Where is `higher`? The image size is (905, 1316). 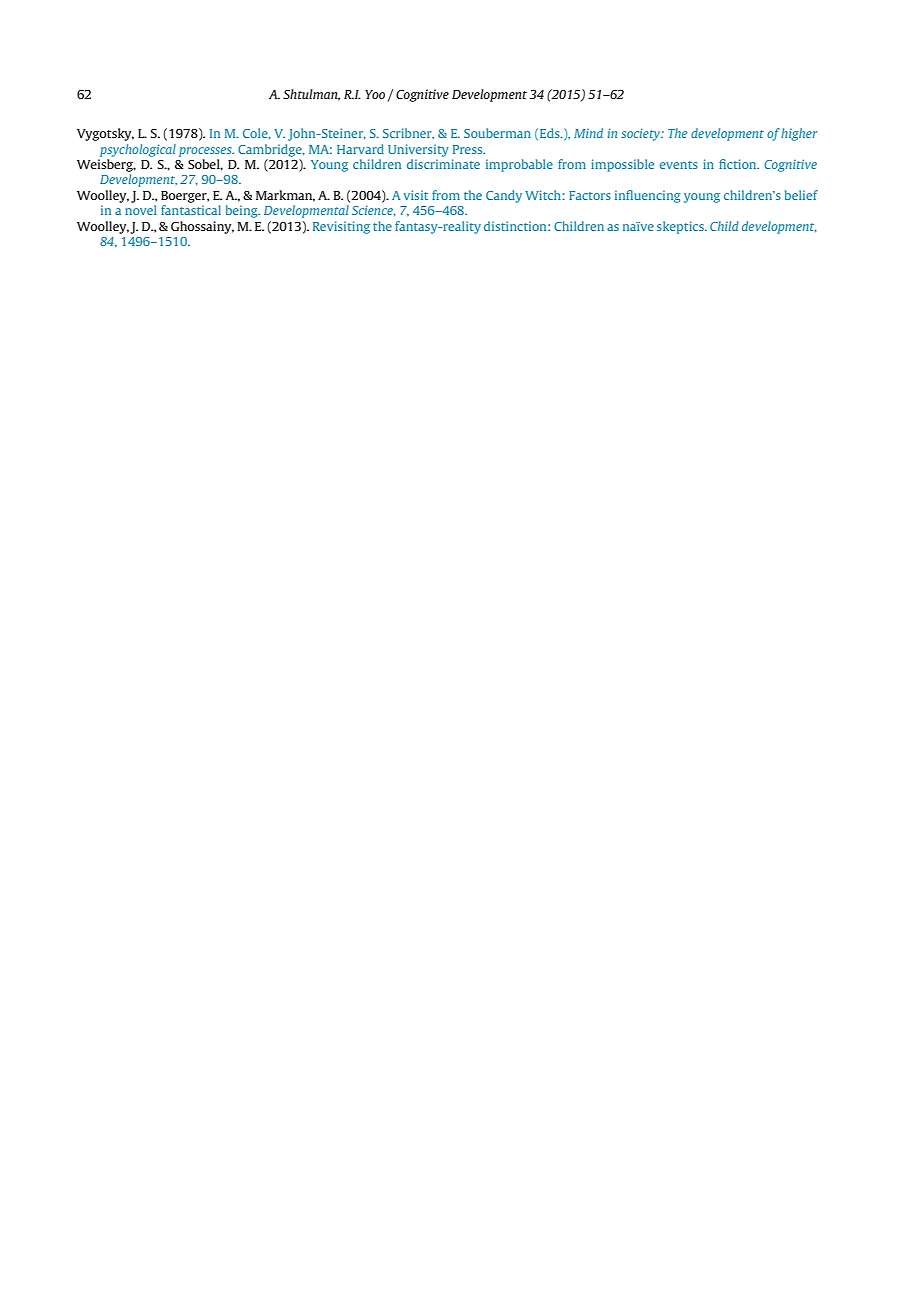 higher is located at coordinates (799, 134).
